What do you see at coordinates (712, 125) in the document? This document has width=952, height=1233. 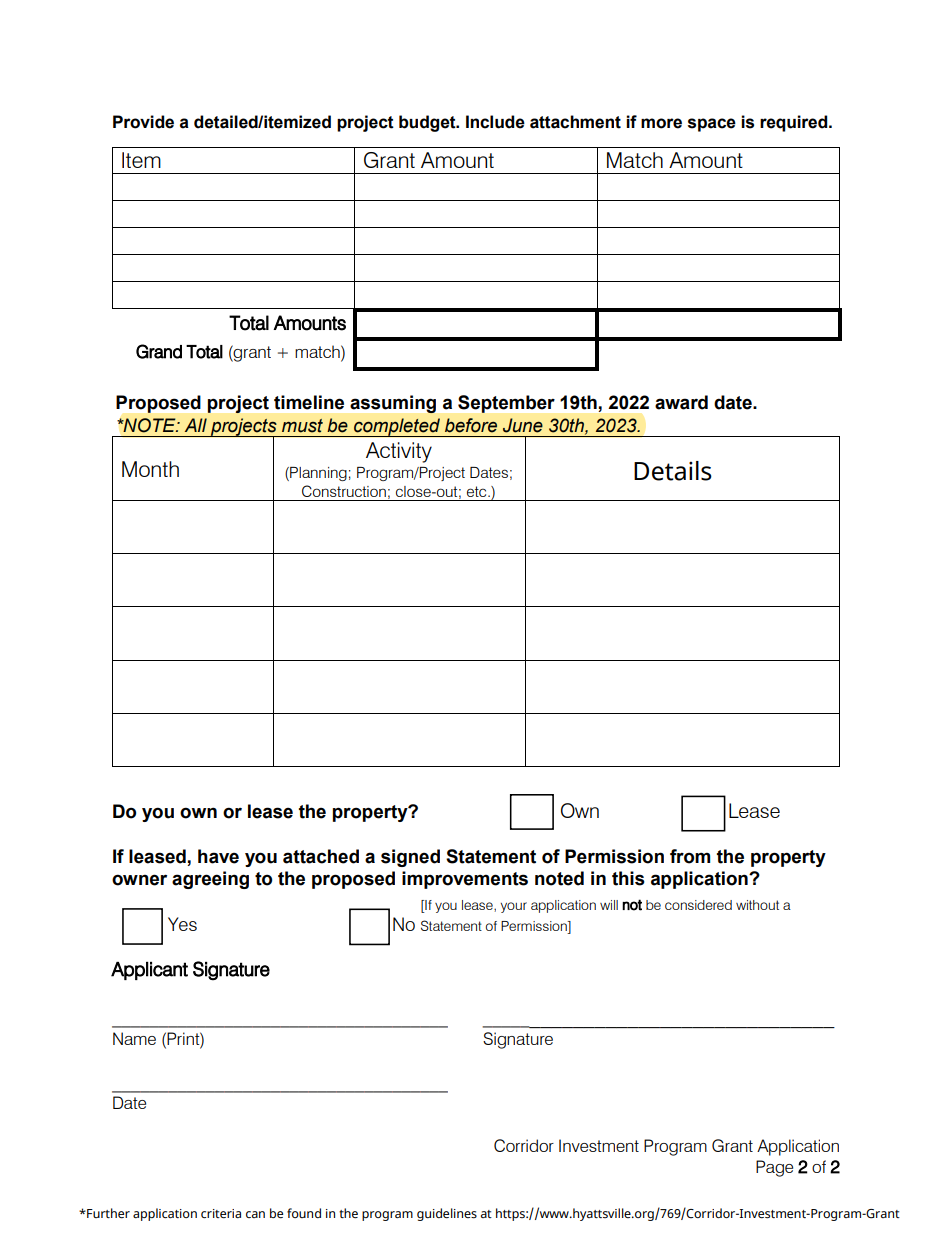 I see `space` at bounding box center [712, 125].
